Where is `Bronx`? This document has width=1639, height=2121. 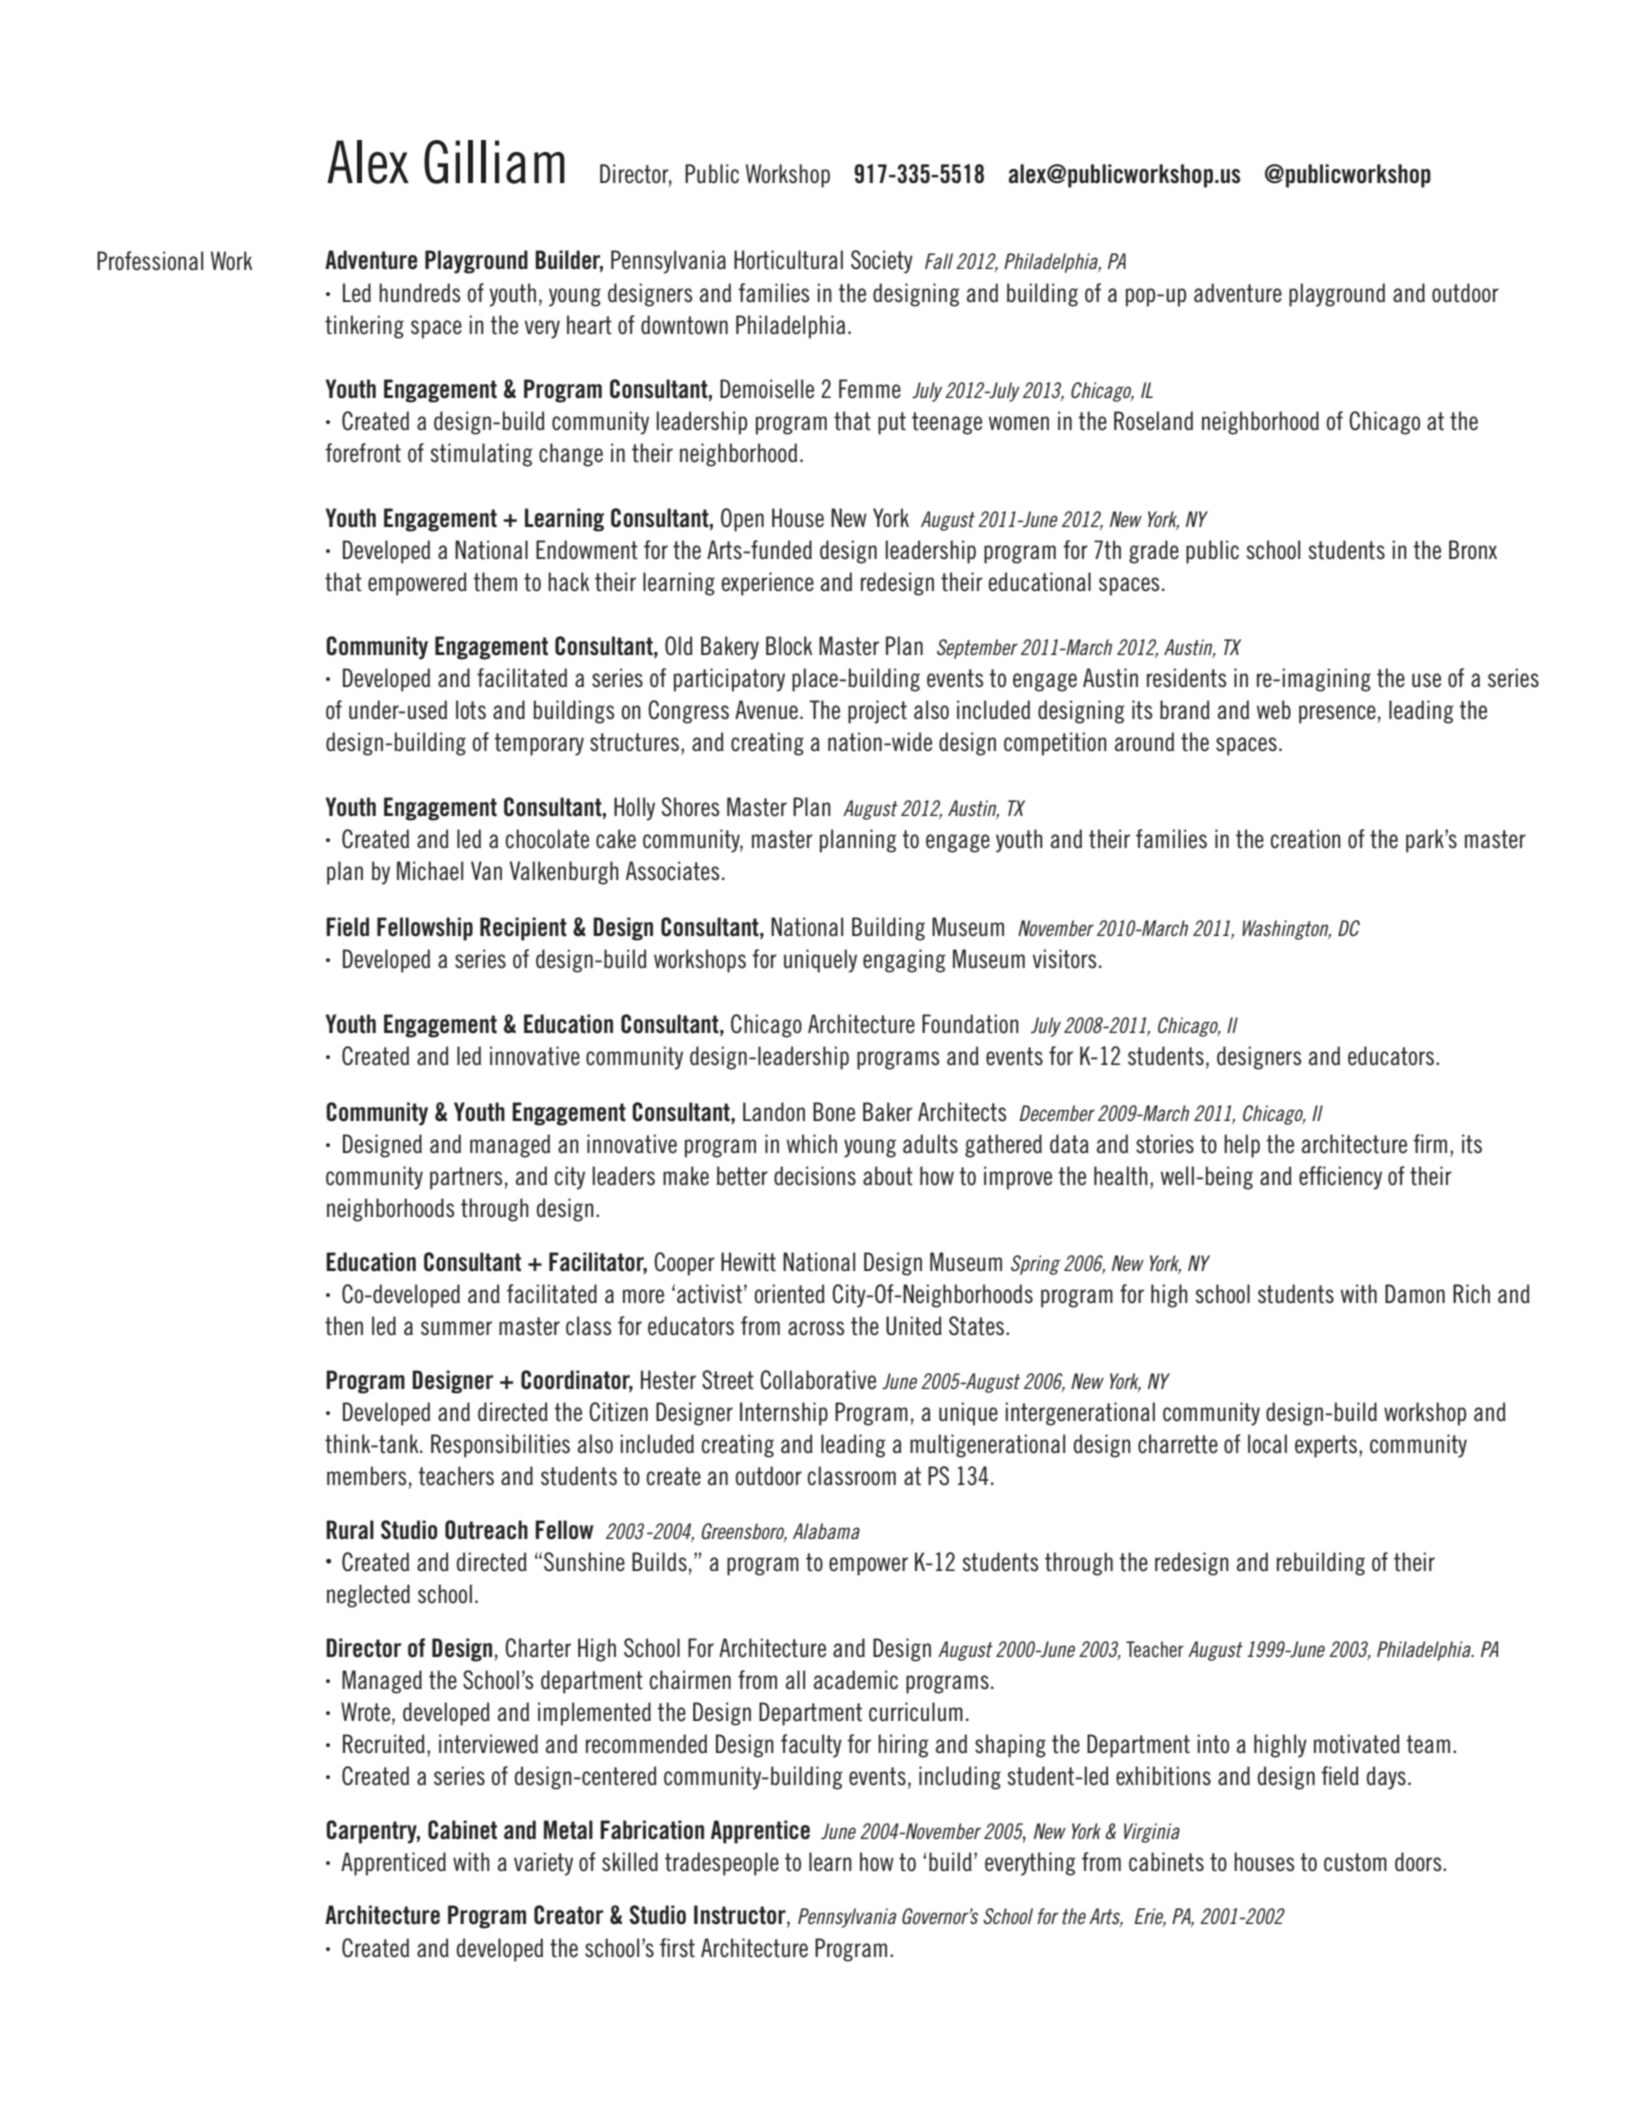 Bronx is located at coordinates (1473, 550).
